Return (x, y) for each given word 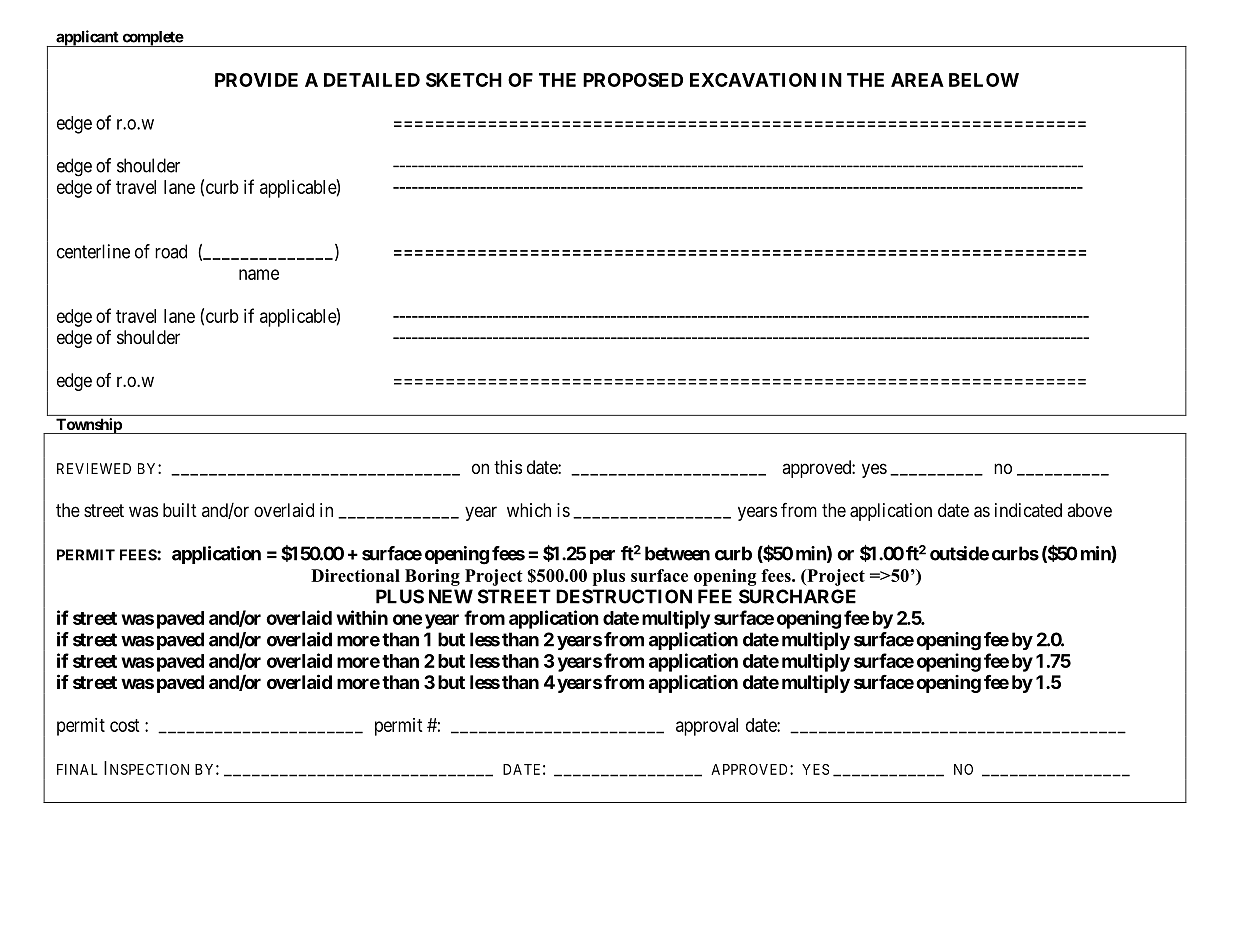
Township (89, 426)
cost (125, 725)
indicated (1028, 510)
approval (707, 727)
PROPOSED (633, 80)
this (508, 467)
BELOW (984, 80)
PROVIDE (256, 80)
